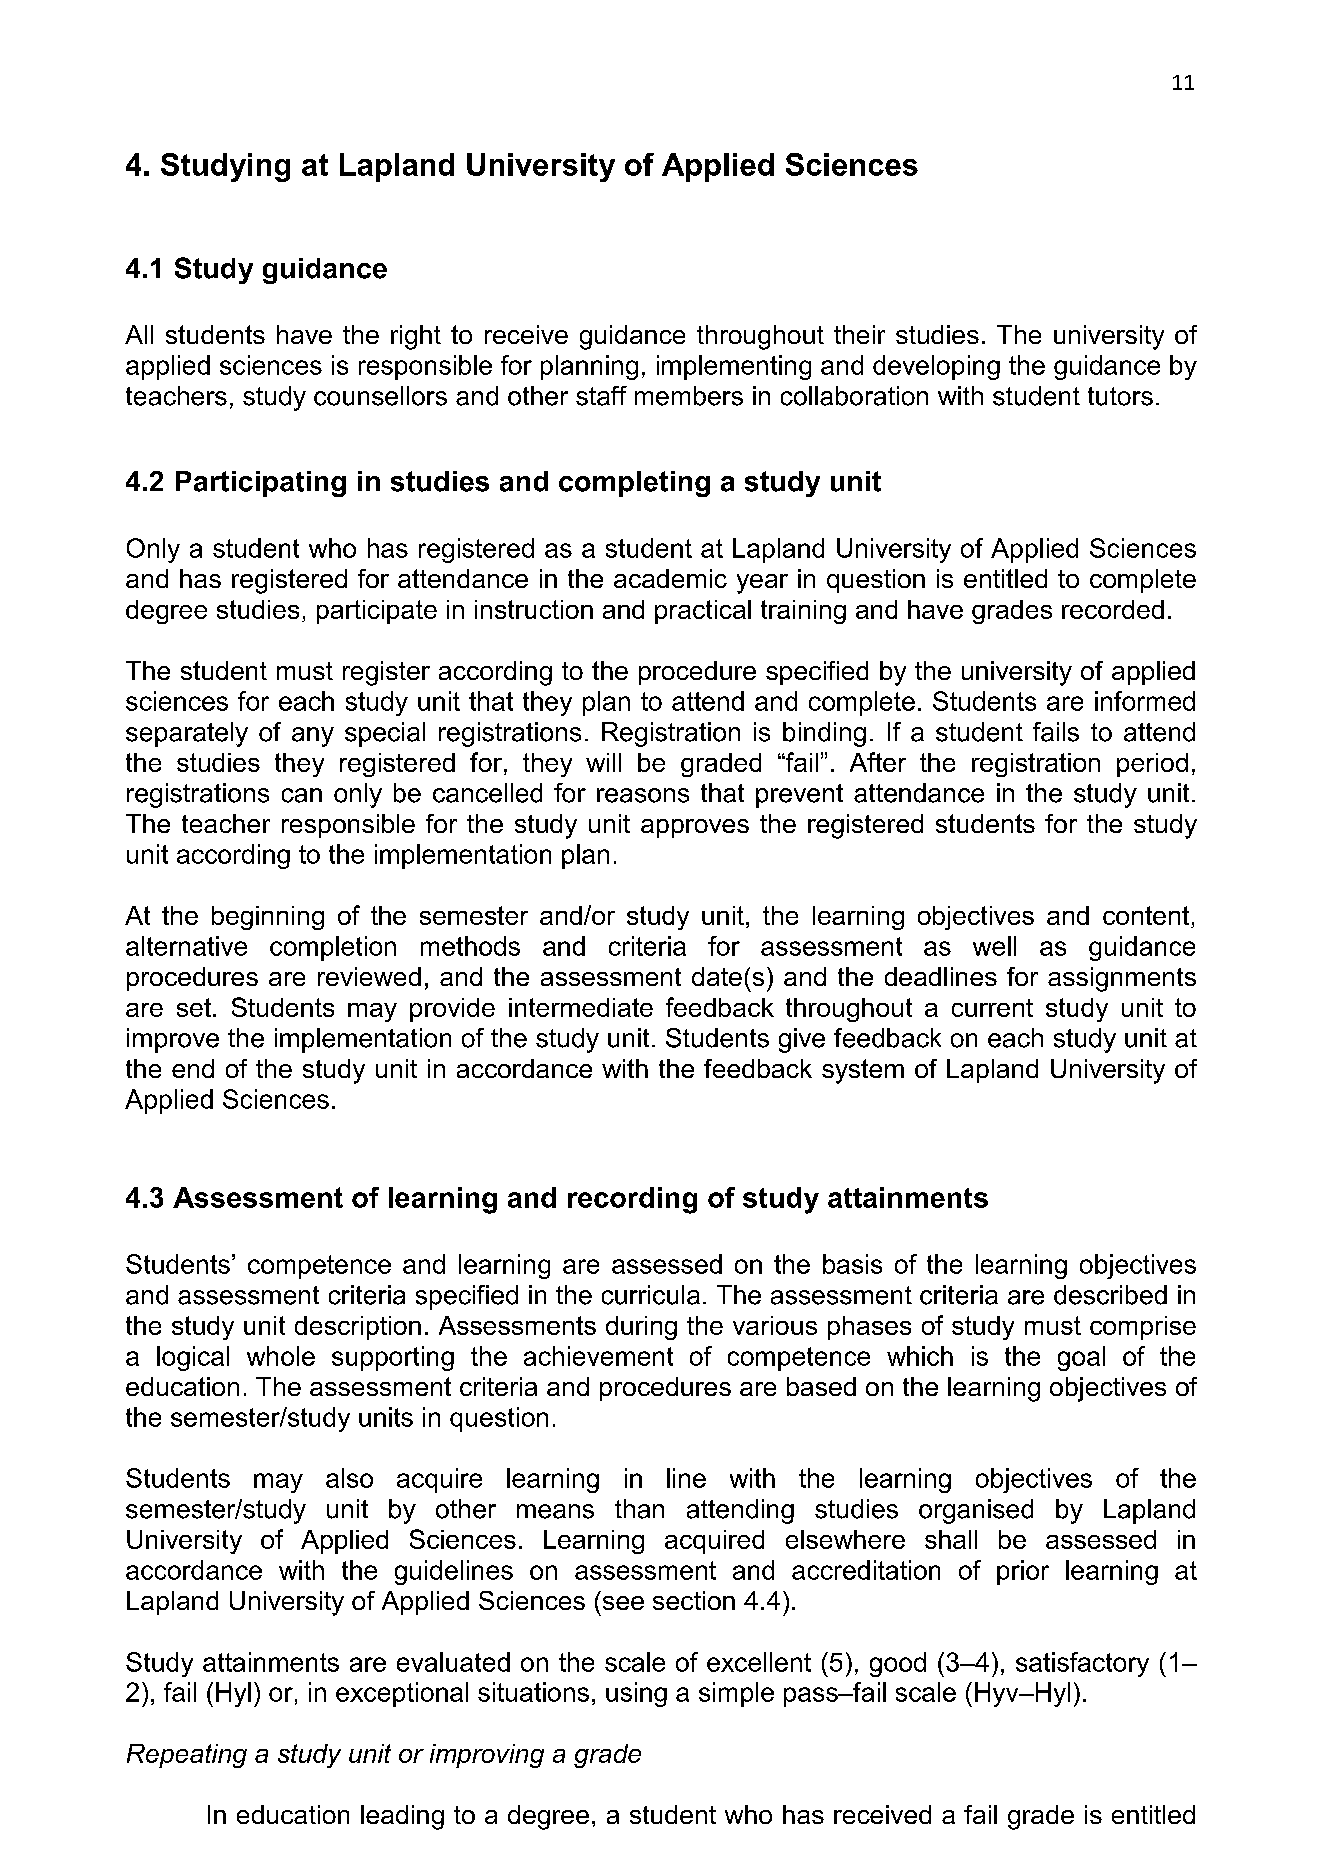 The image size is (1321, 1868). What do you see at coordinates (603, 762) in the document?
I see `will` at bounding box center [603, 762].
